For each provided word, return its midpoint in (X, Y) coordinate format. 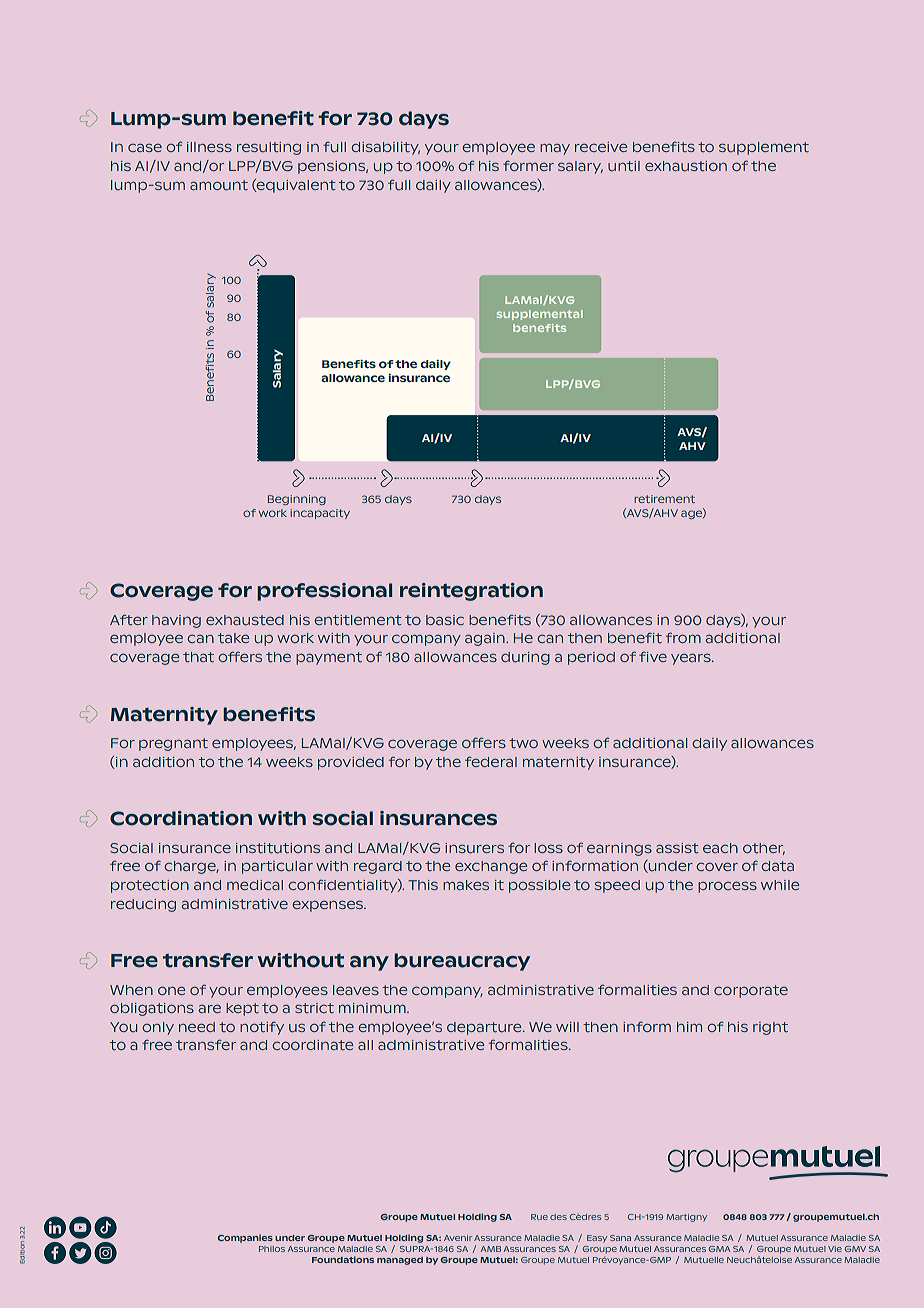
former (528, 166)
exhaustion (686, 166)
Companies (245, 1238)
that (198, 657)
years (692, 659)
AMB (490, 1249)
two (523, 743)
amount (219, 185)
